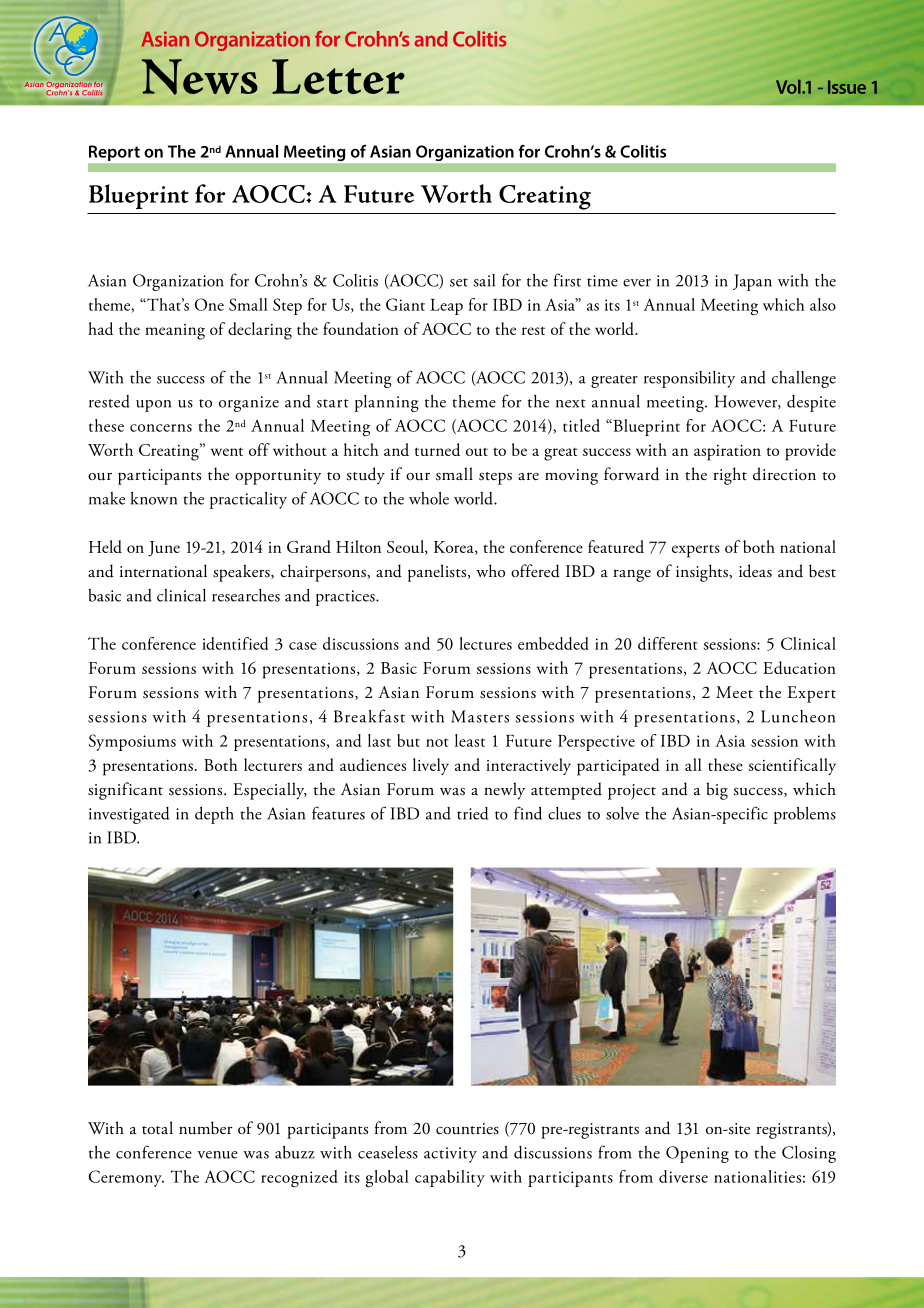 The width and height of the screenshot is (924, 1308). I want to click on News, so click(200, 77).
